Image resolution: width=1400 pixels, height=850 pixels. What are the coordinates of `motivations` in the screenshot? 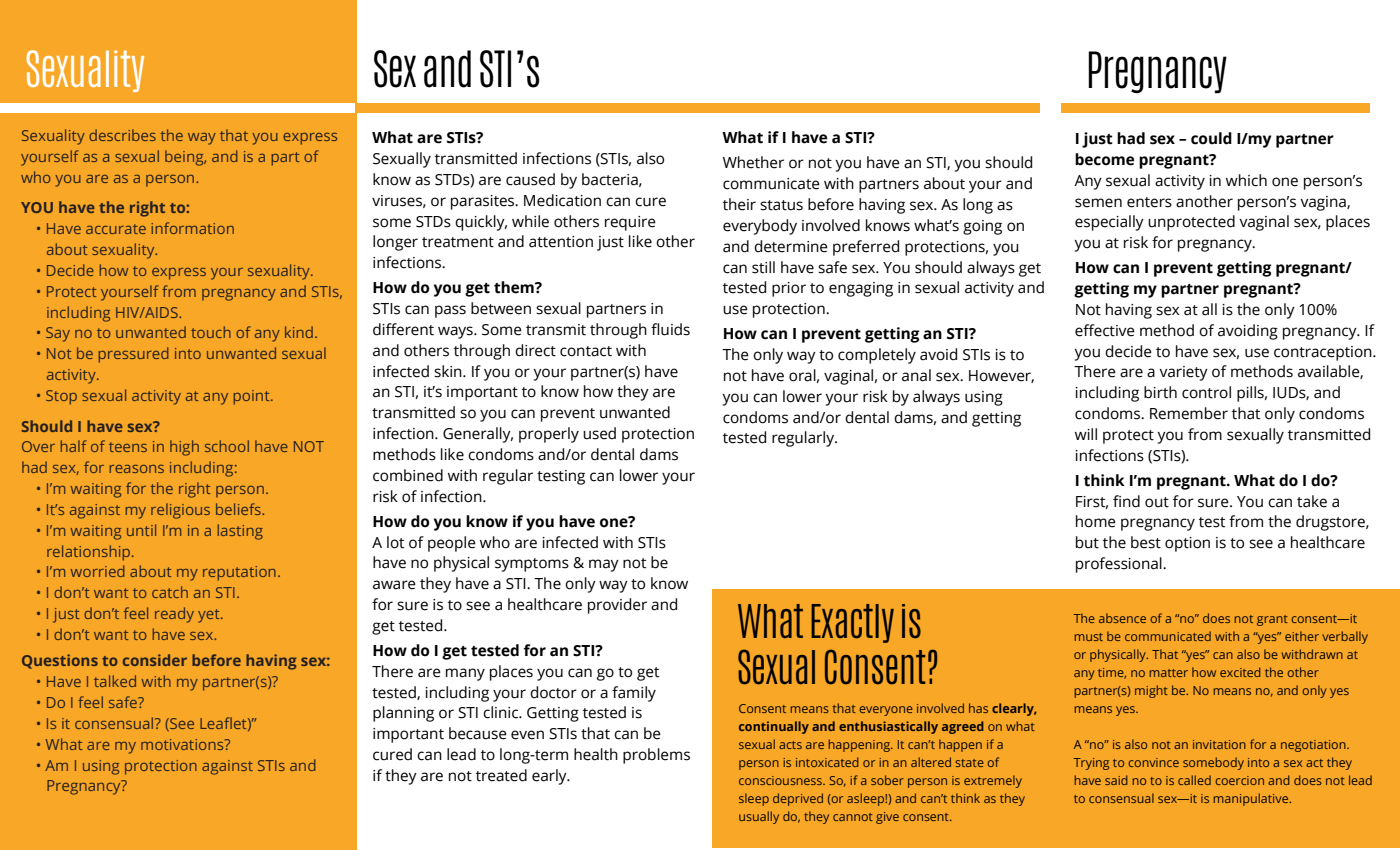 It's located at (183, 744).
